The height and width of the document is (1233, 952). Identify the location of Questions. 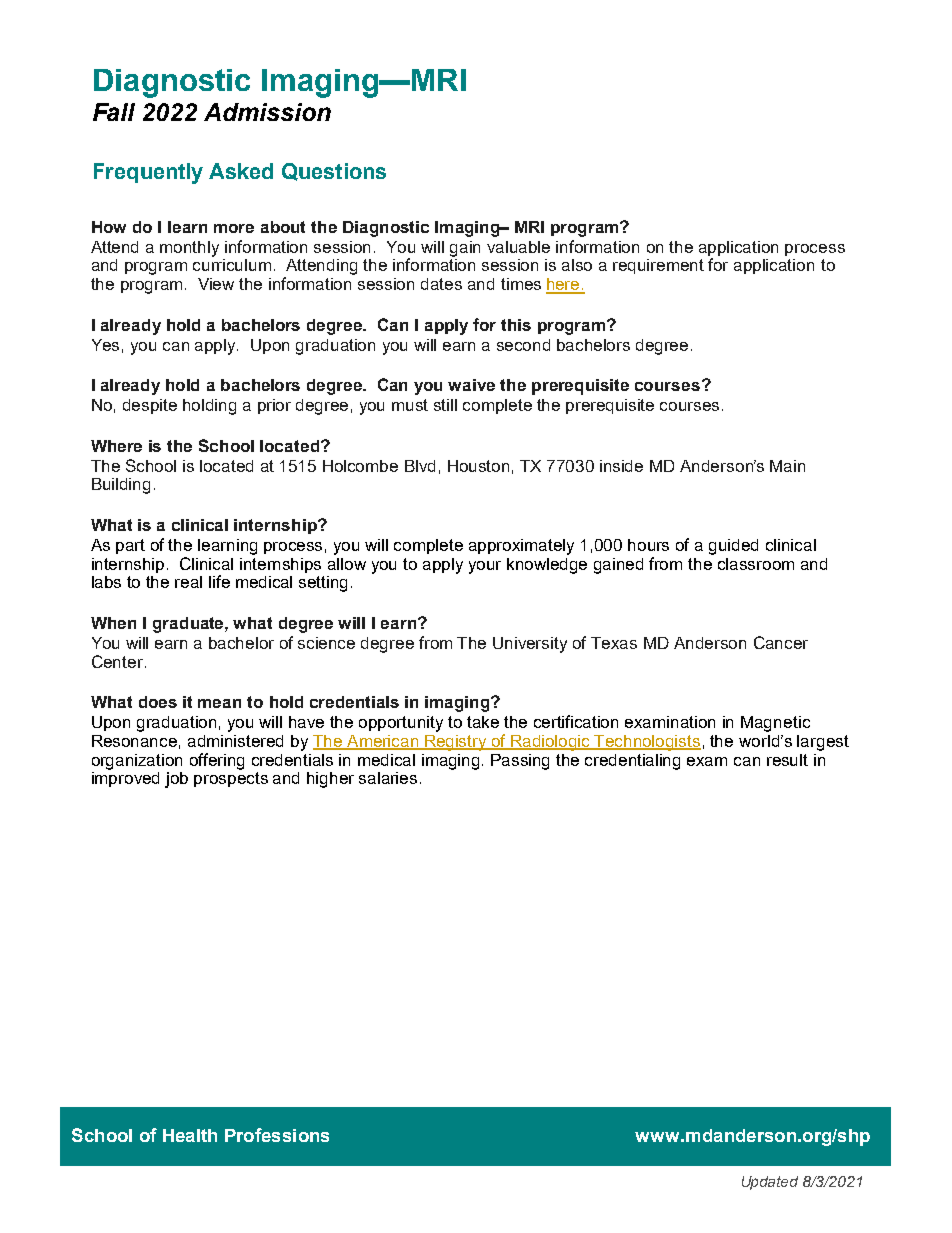
(334, 172).
